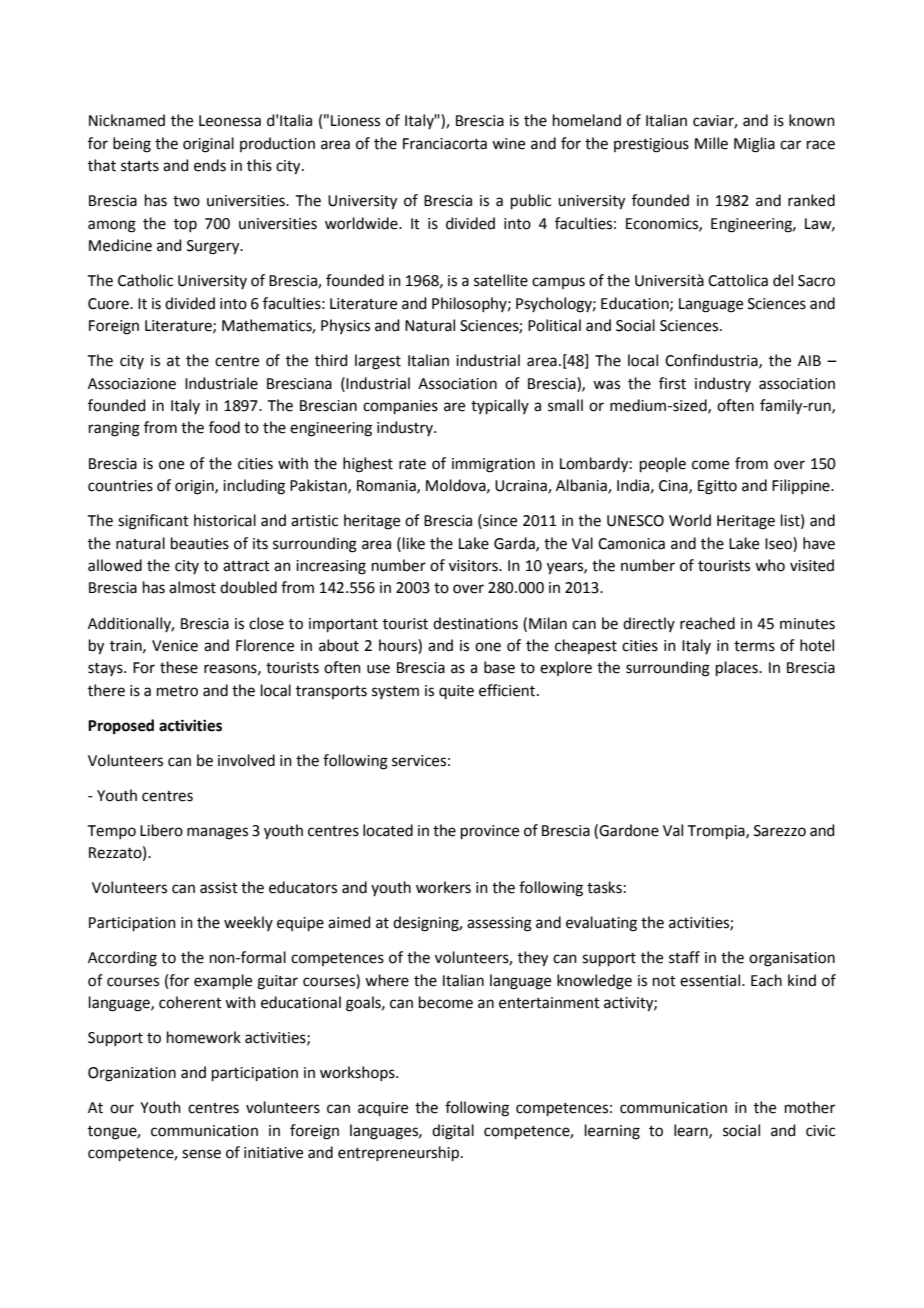 The height and width of the page is (1308, 924). What do you see at coordinates (663, 464) in the page?
I see `people` at bounding box center [663, 464].
